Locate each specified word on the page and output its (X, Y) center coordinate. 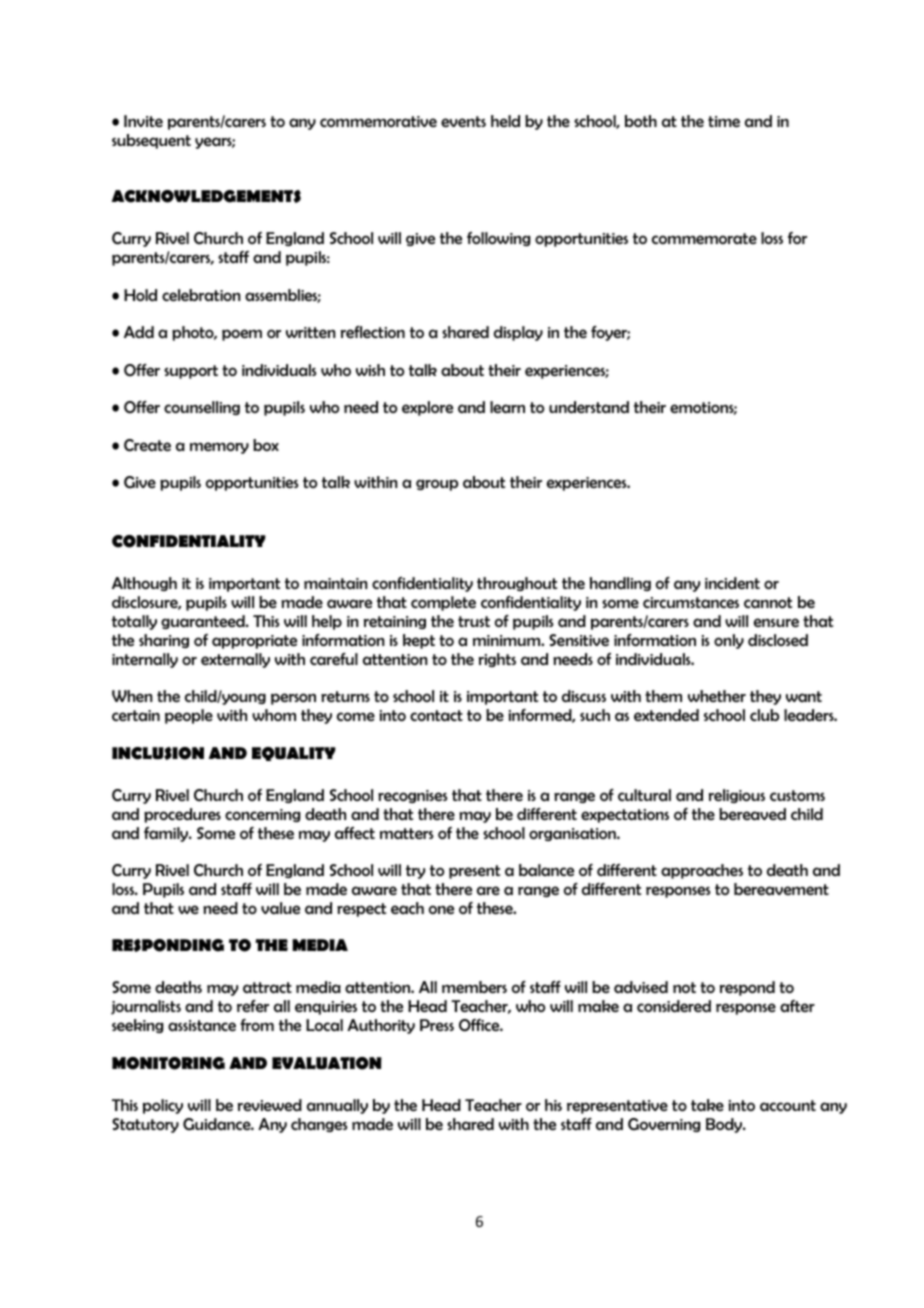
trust (474, 621)
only (729, 641)
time (724, 121)
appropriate (254, 642)
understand (589, 407)
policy (163, 1106)
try (415, 872)
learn (507, 407)
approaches (702, 871)
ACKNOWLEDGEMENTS (206, 196)
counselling (202, 408)
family (167, 834)
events (463, 121)
